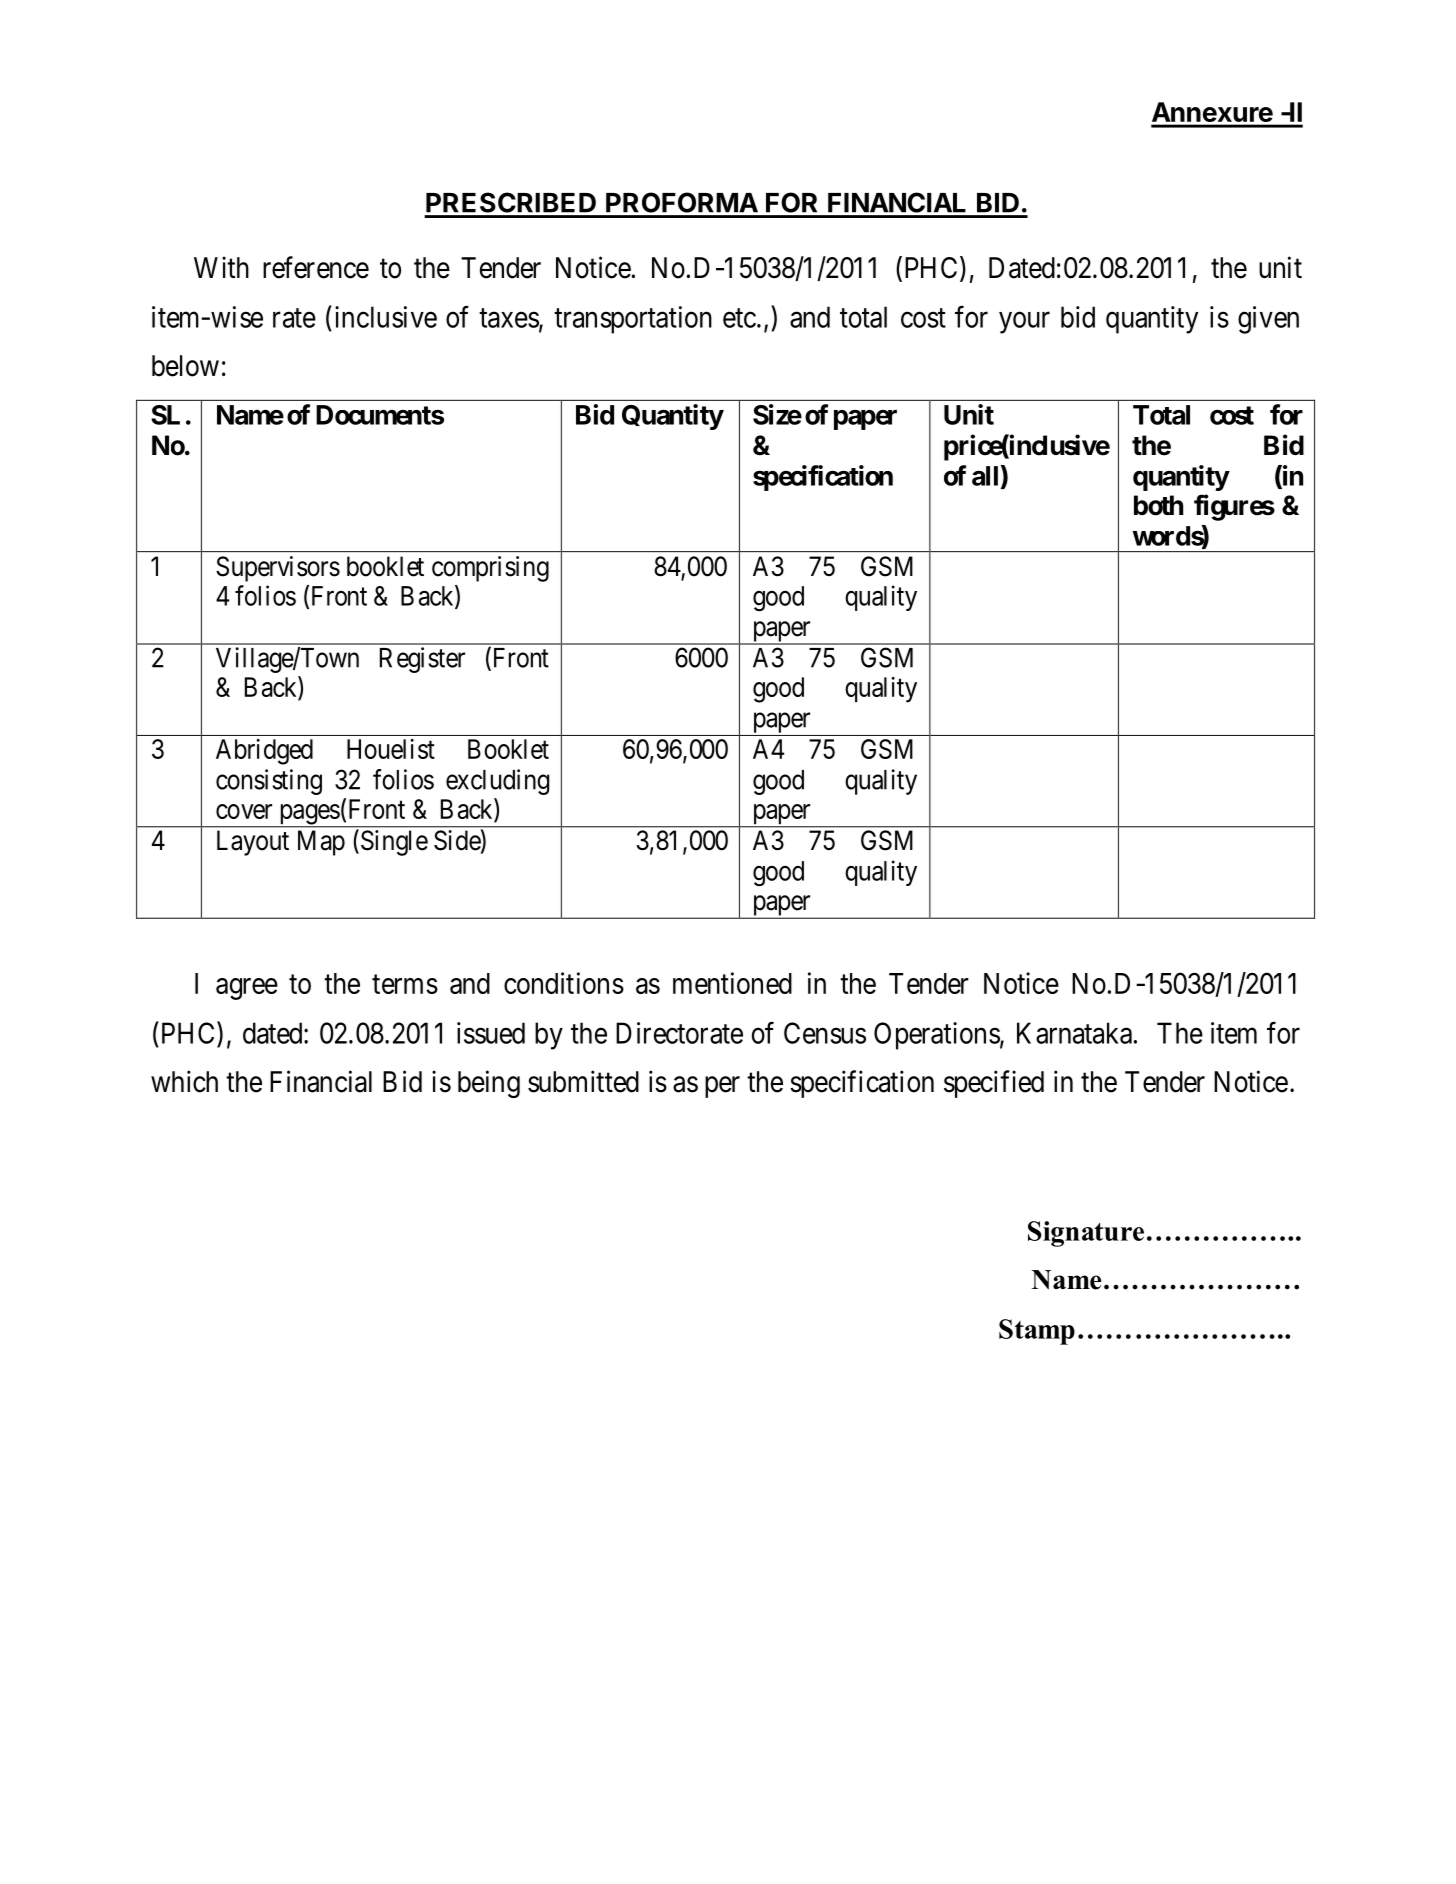 This document has width=1456, height=1884. Describe the element at coordinates (1086, 1234) in the document. I see `Signature` at that location.
